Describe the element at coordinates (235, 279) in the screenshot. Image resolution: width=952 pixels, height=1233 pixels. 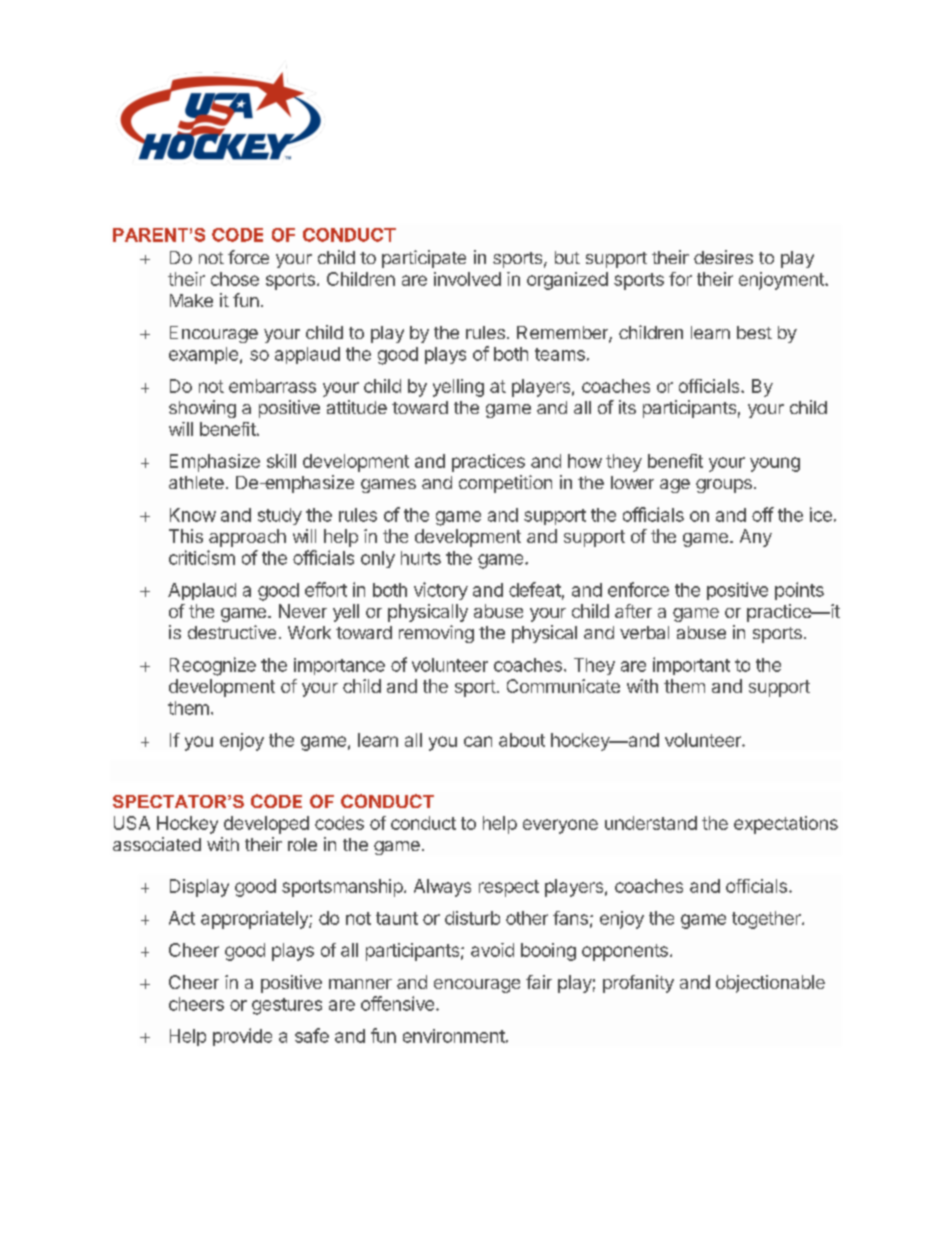
I see `chose` at that location.
